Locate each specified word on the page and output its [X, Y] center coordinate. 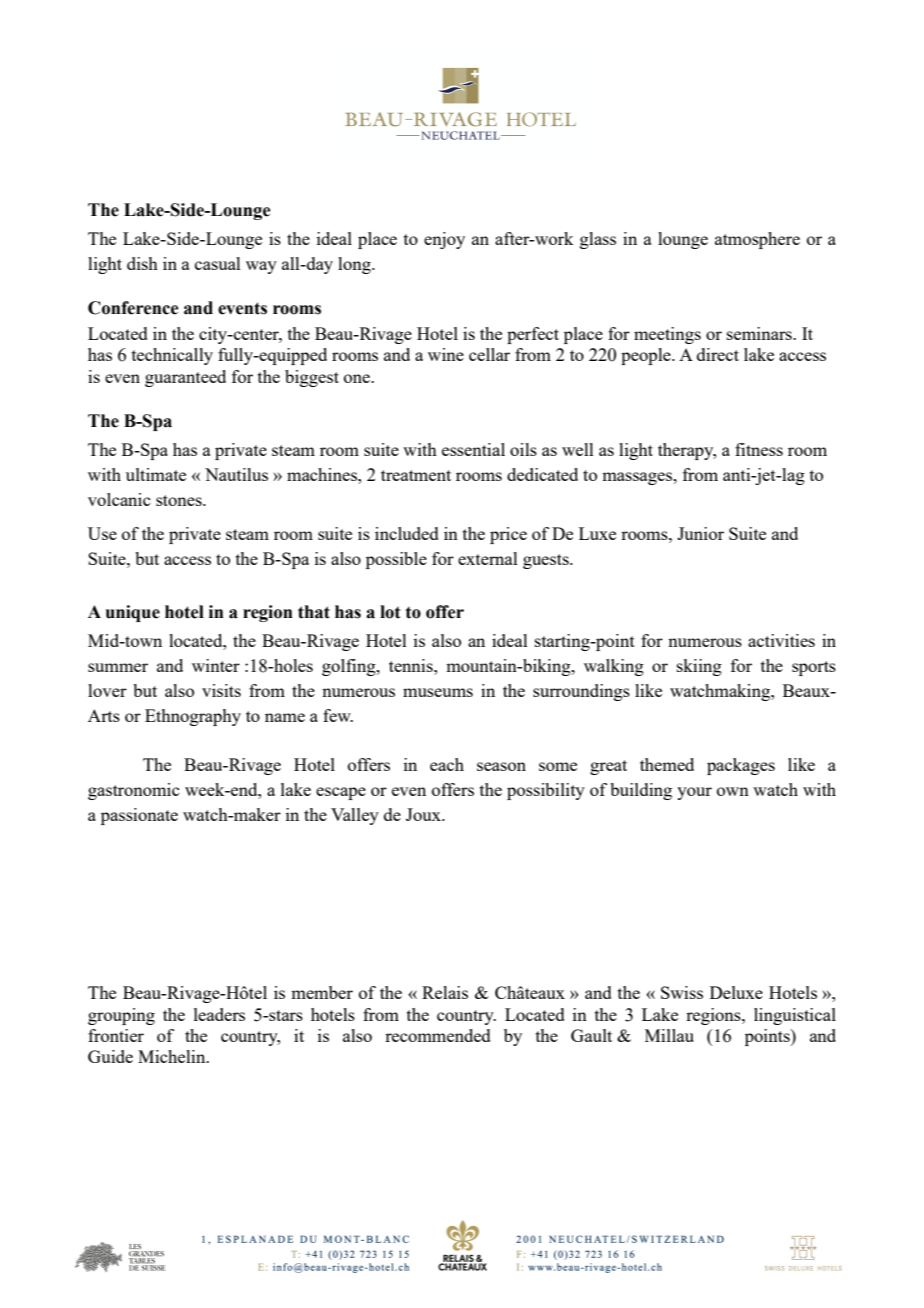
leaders [219, 1014]
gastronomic [133, 791]
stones [180, 500]
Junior [700, 533]
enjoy [444, 240]
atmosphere [757, 240]
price [508, 535]
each [447, 764]
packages [741, 766]
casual [218, 263]
